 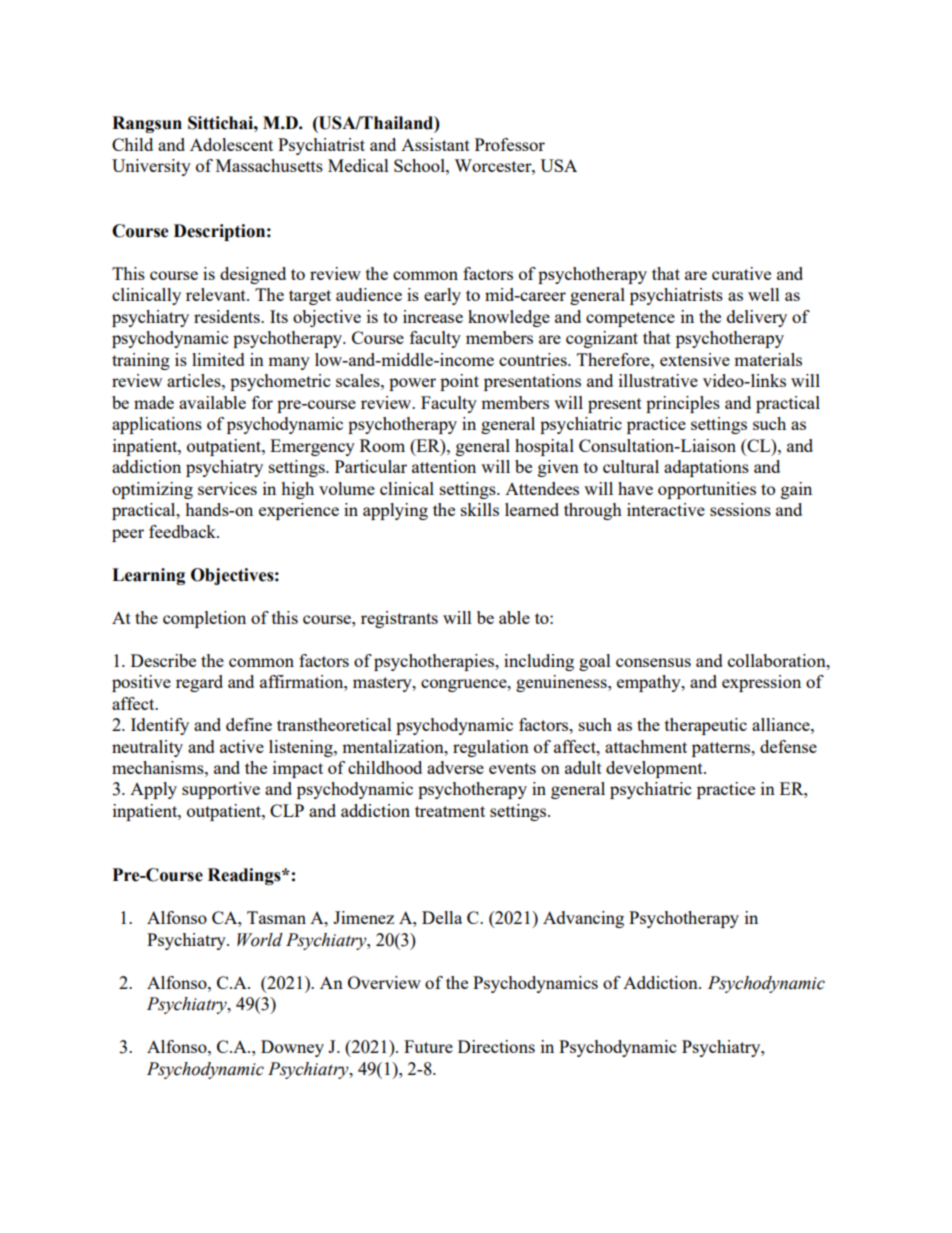 I want to click on completion, so click(x=204, y=619).
